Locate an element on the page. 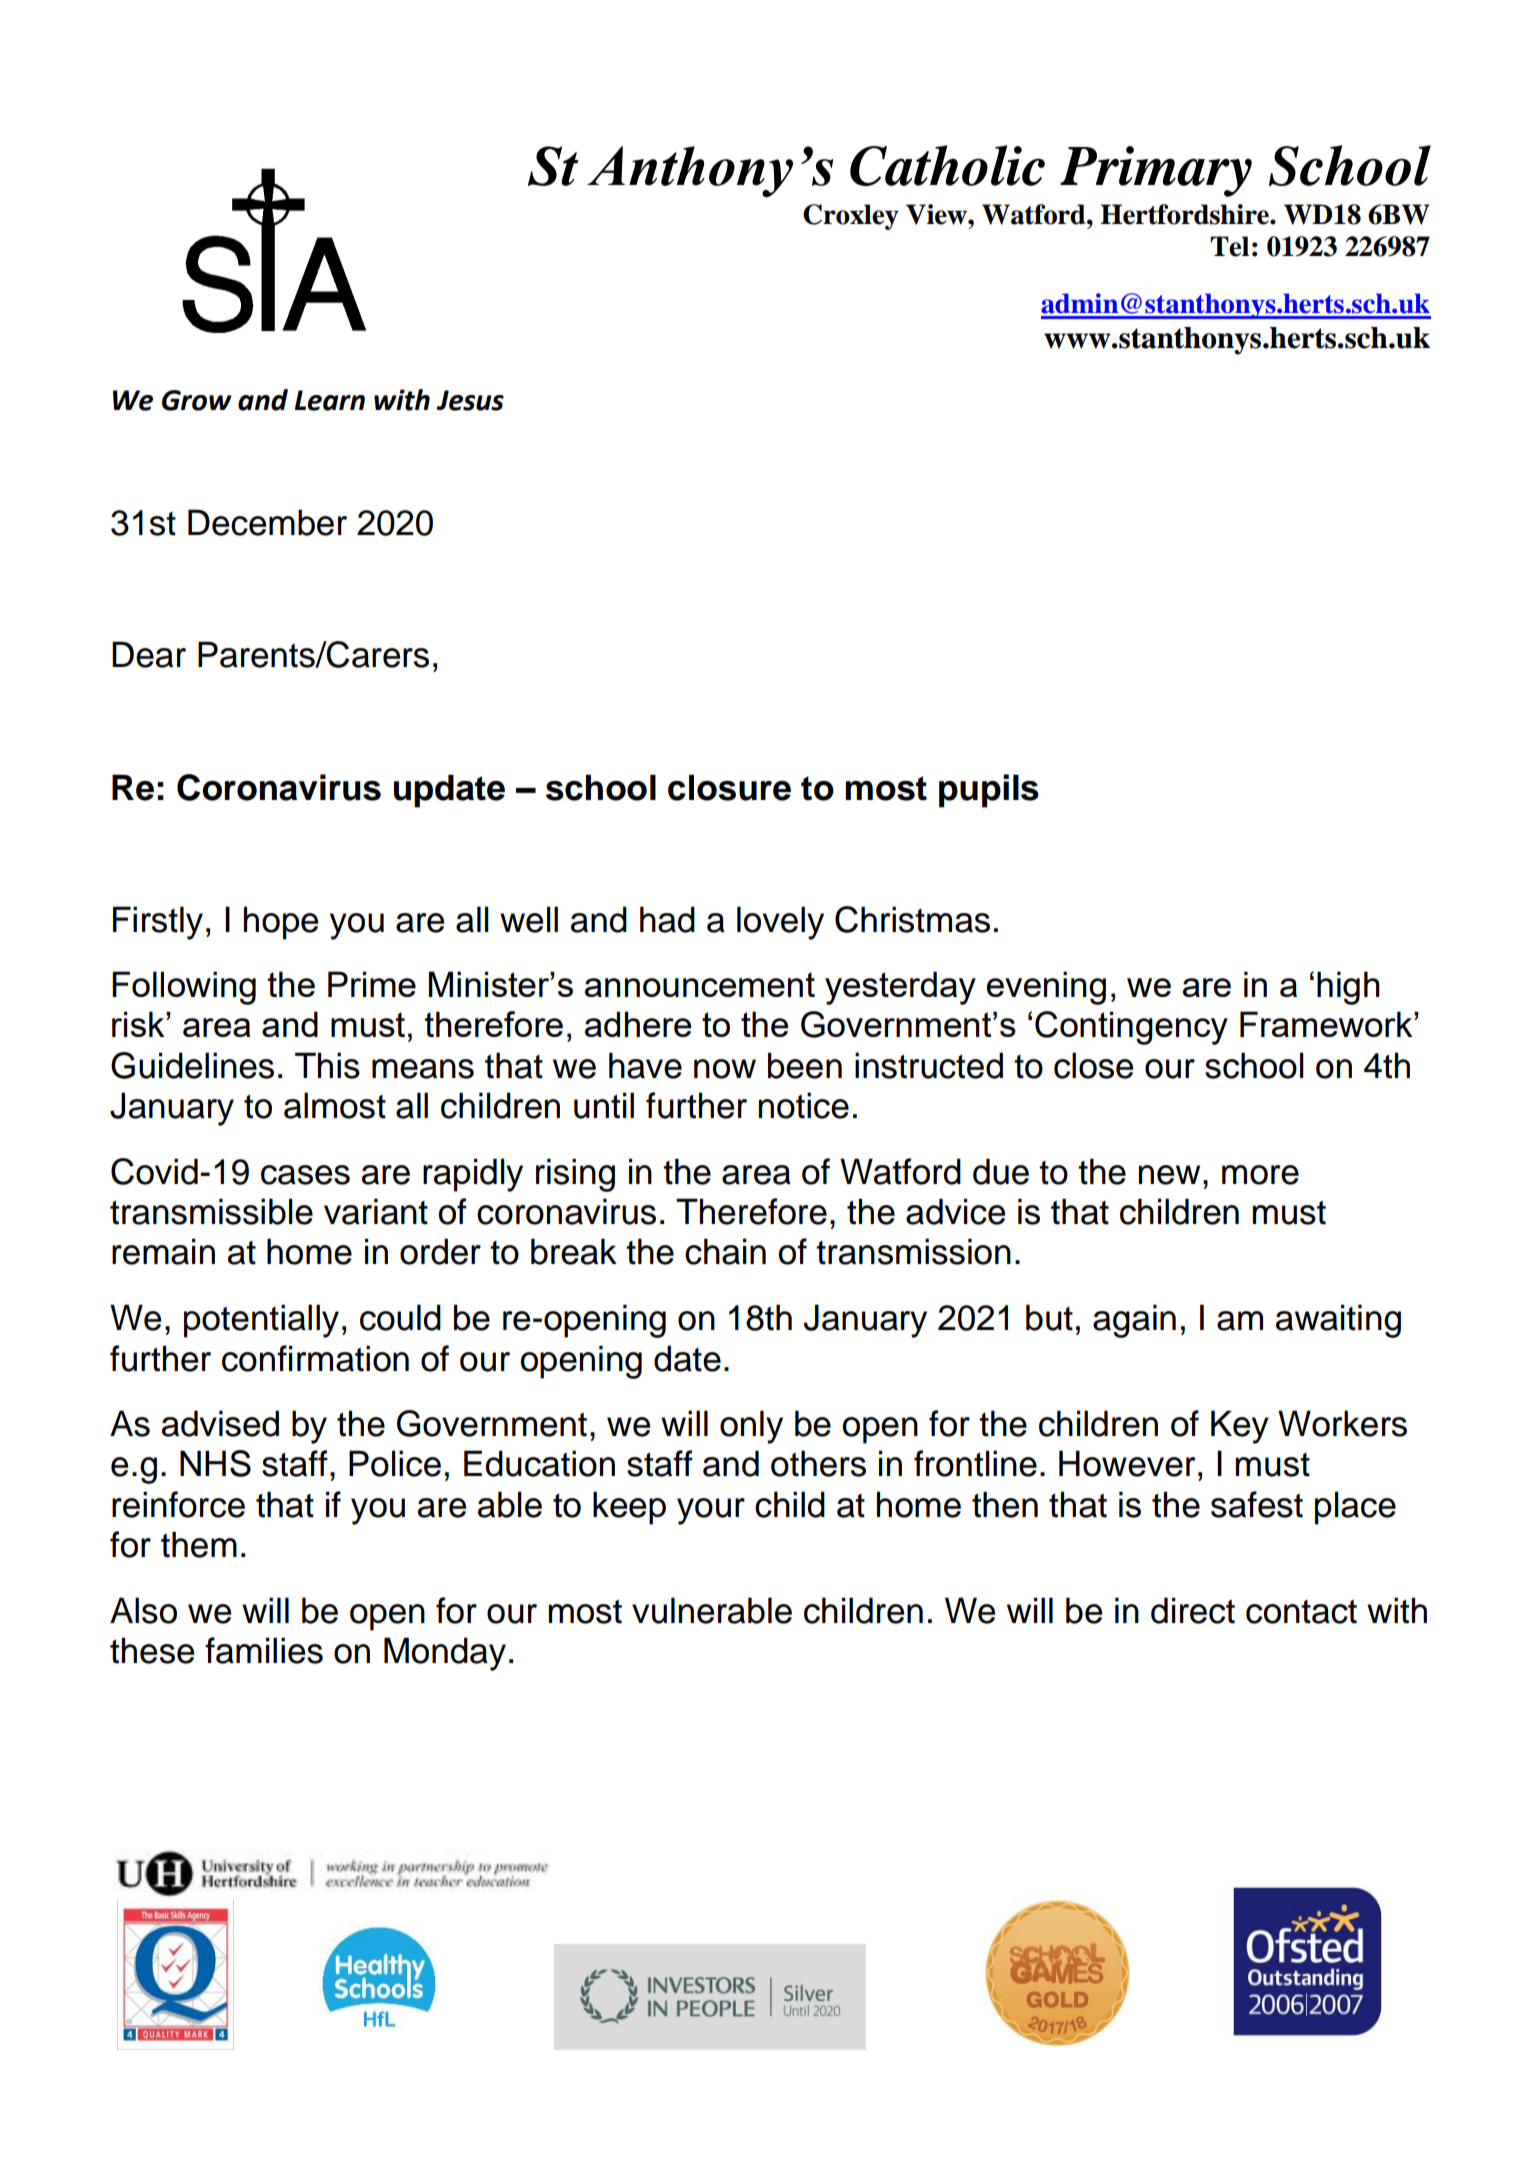  potentially is located at coordinates (261, 1321).
